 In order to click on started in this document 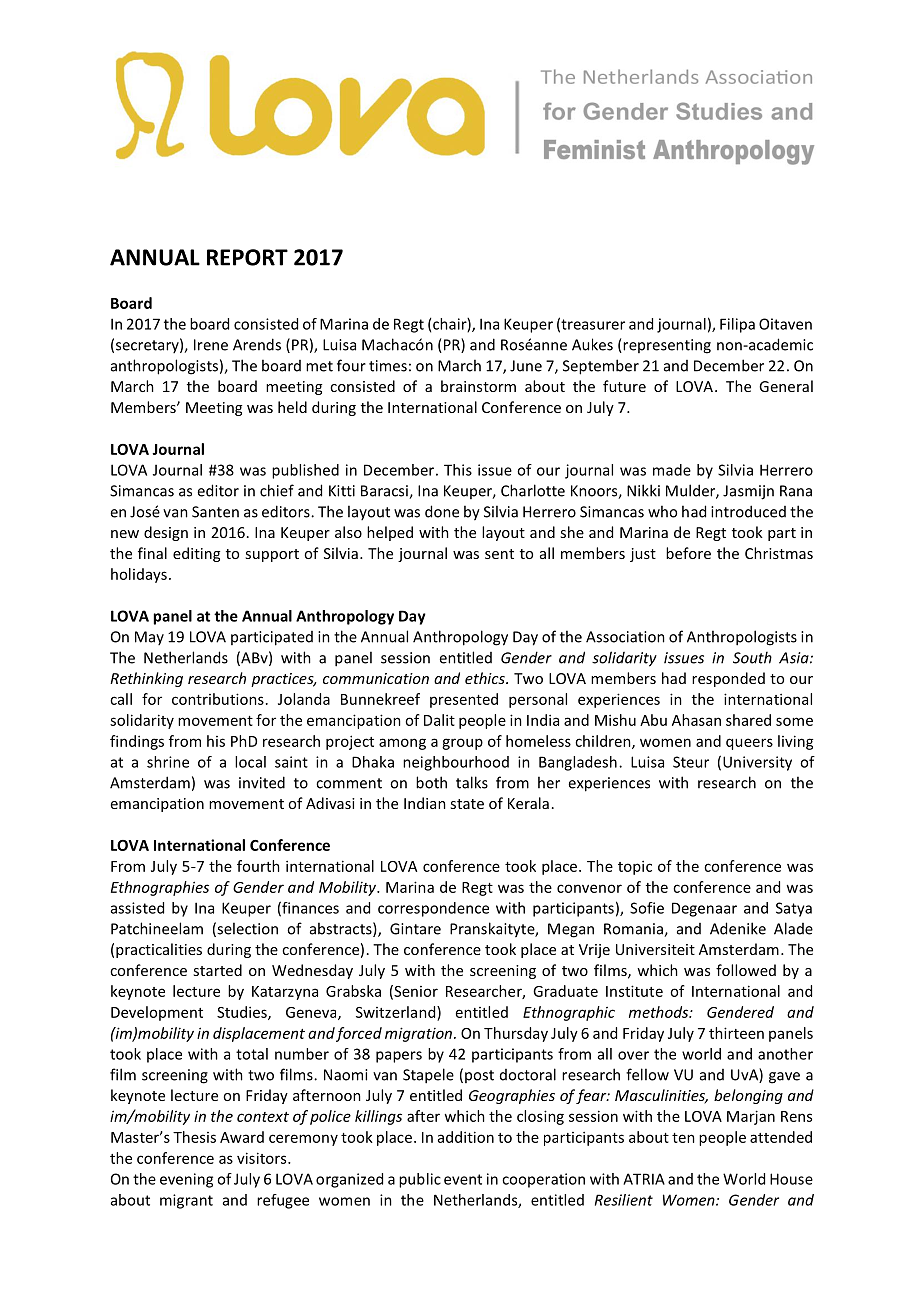, I will do `click(217, 970)`.
